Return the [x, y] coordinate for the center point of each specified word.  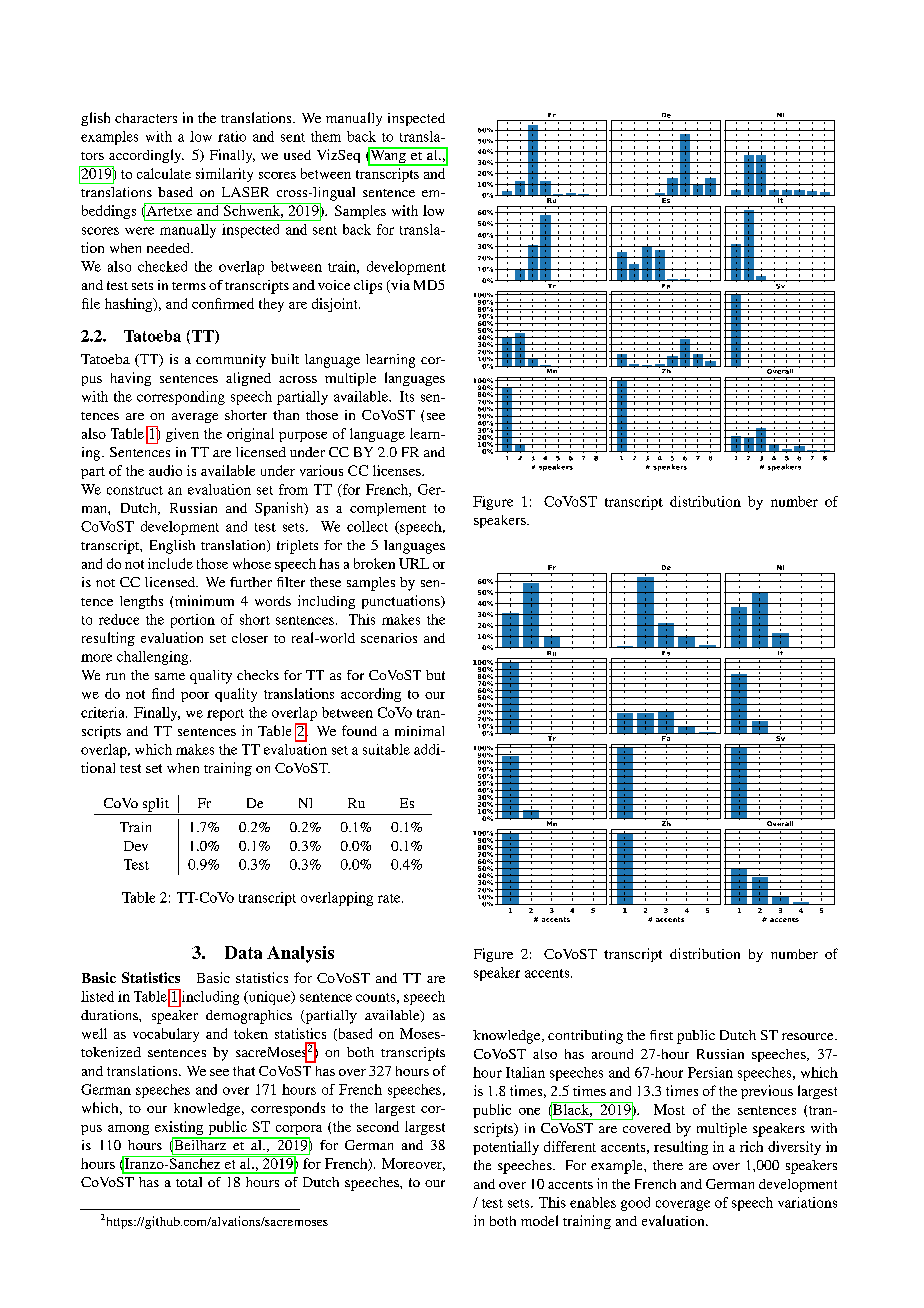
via [399, 286]
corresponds [288, 1109]
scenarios [389, 638]
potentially [506, 1148]
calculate [164, 173]
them [326, 136]
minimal [419, 731]
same [170, 676]
